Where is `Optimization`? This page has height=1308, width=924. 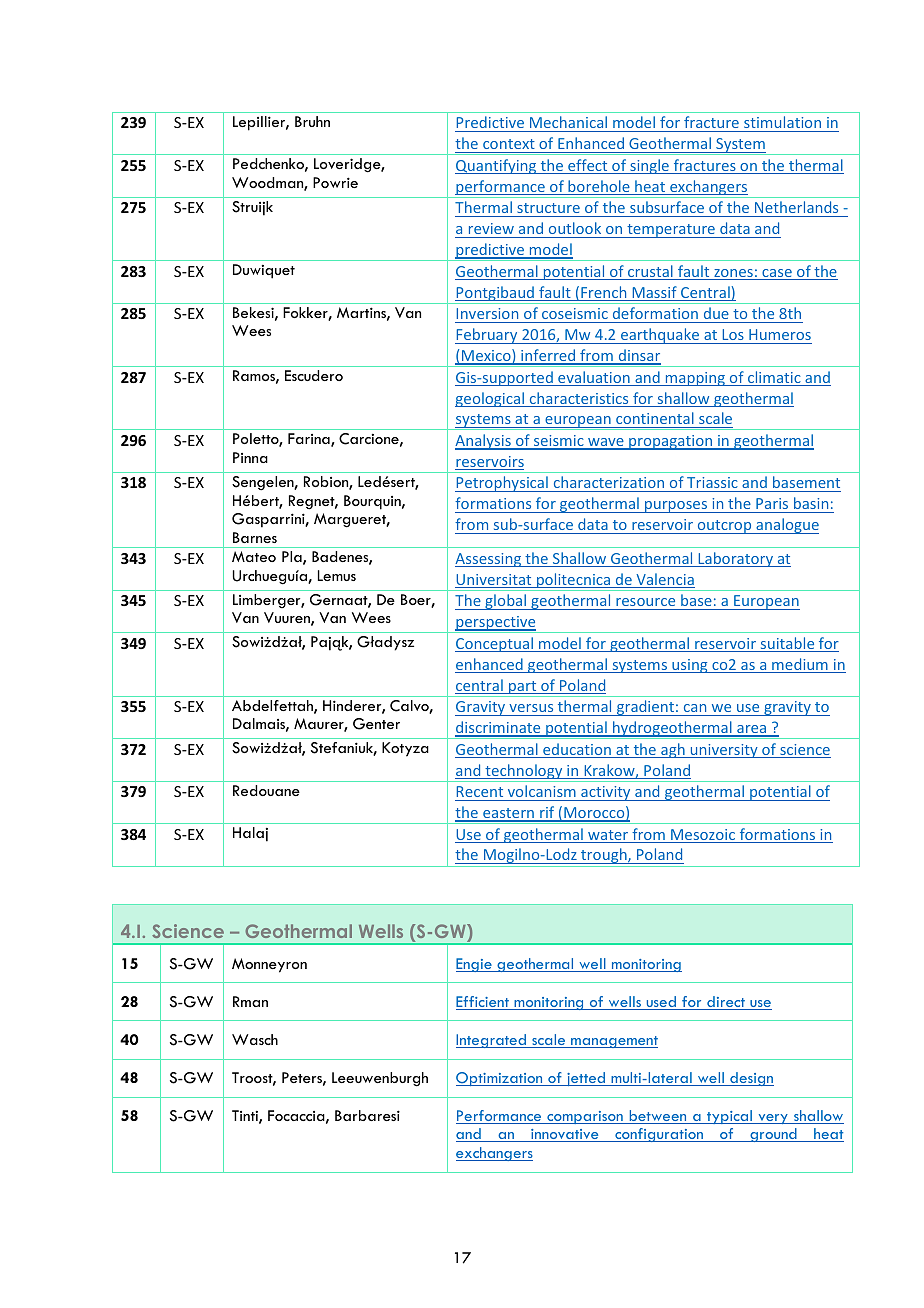 Optimization is located at coordinates (500, 1079).
